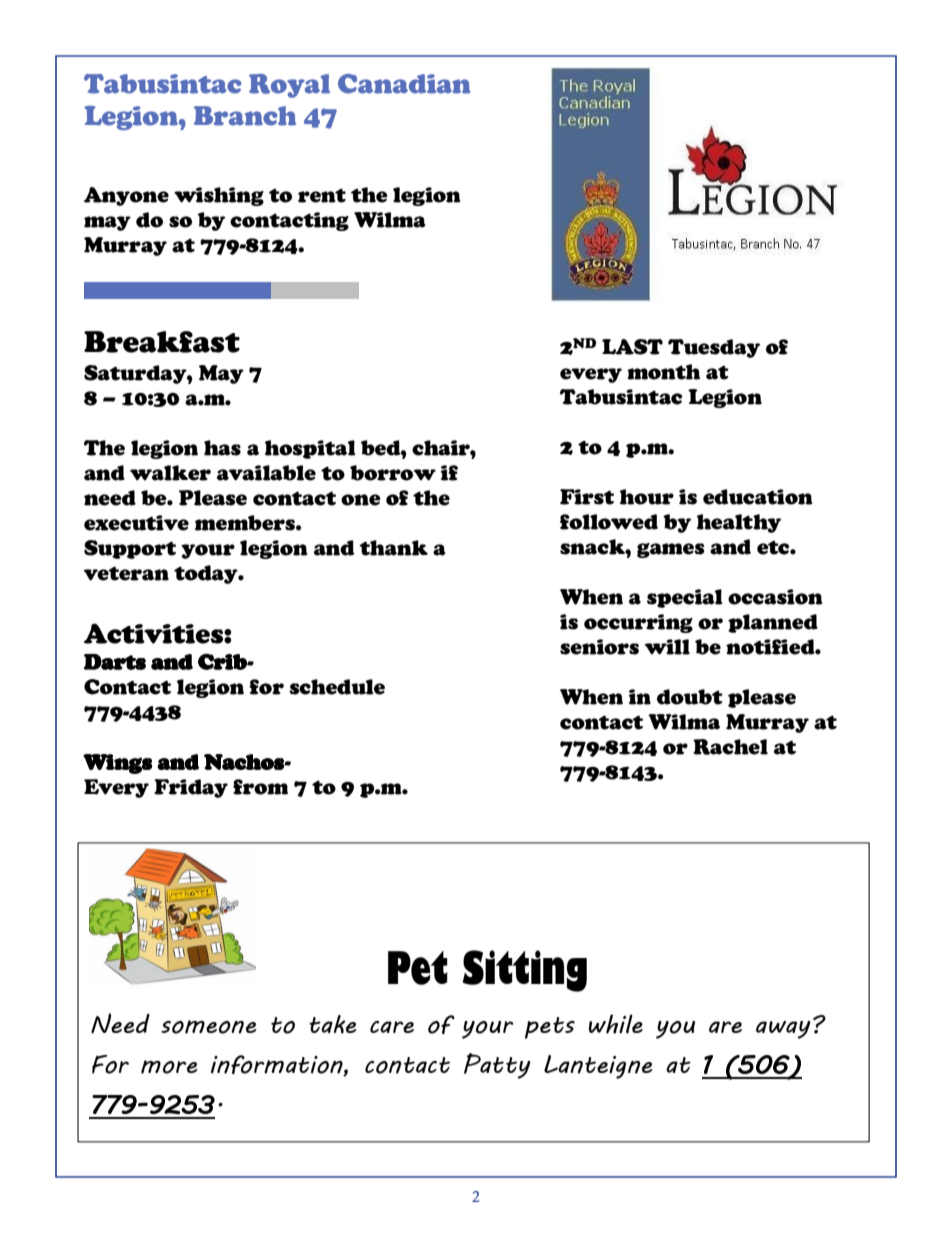 The width and height of the screenshot is (952, 1233). I want to click on Canadian, so click(404, 84).
